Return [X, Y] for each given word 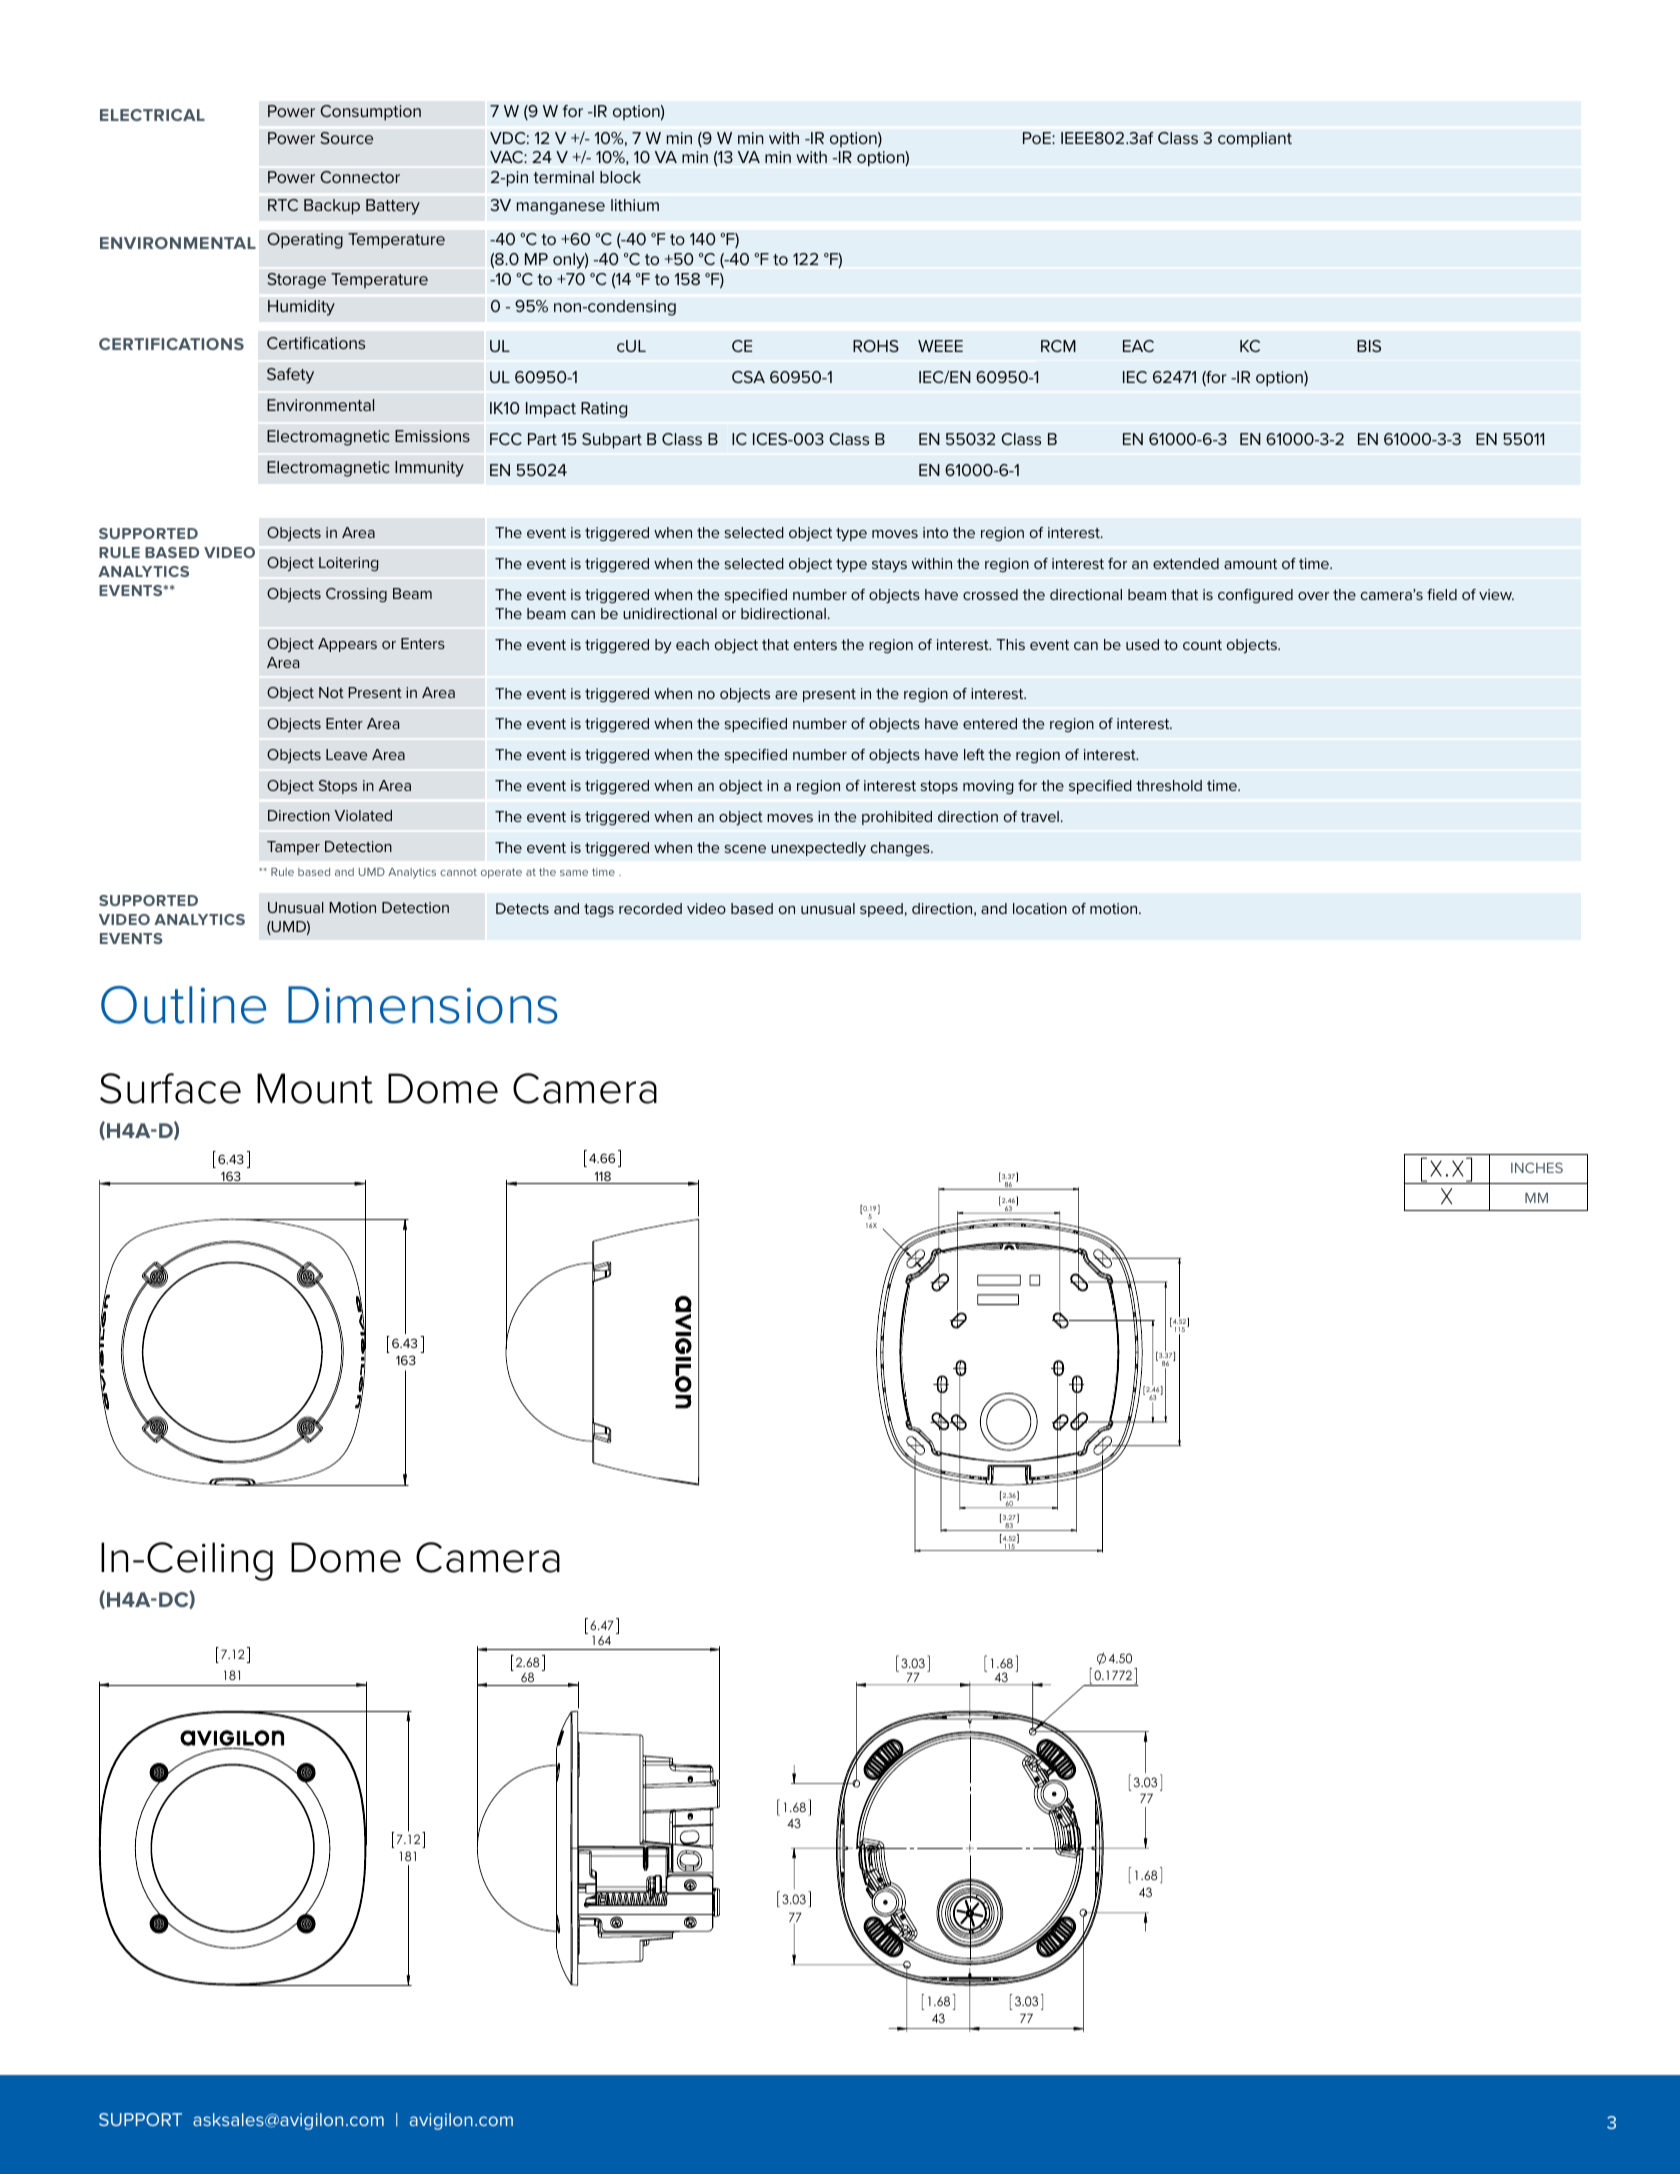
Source [346, 138]
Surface [170, 1088]
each [692, 644]
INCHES [1537, 1167]
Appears [347, 645]
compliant [1255, 139]
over [1313, 596]
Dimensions [422, 1005]
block [620, 177]
